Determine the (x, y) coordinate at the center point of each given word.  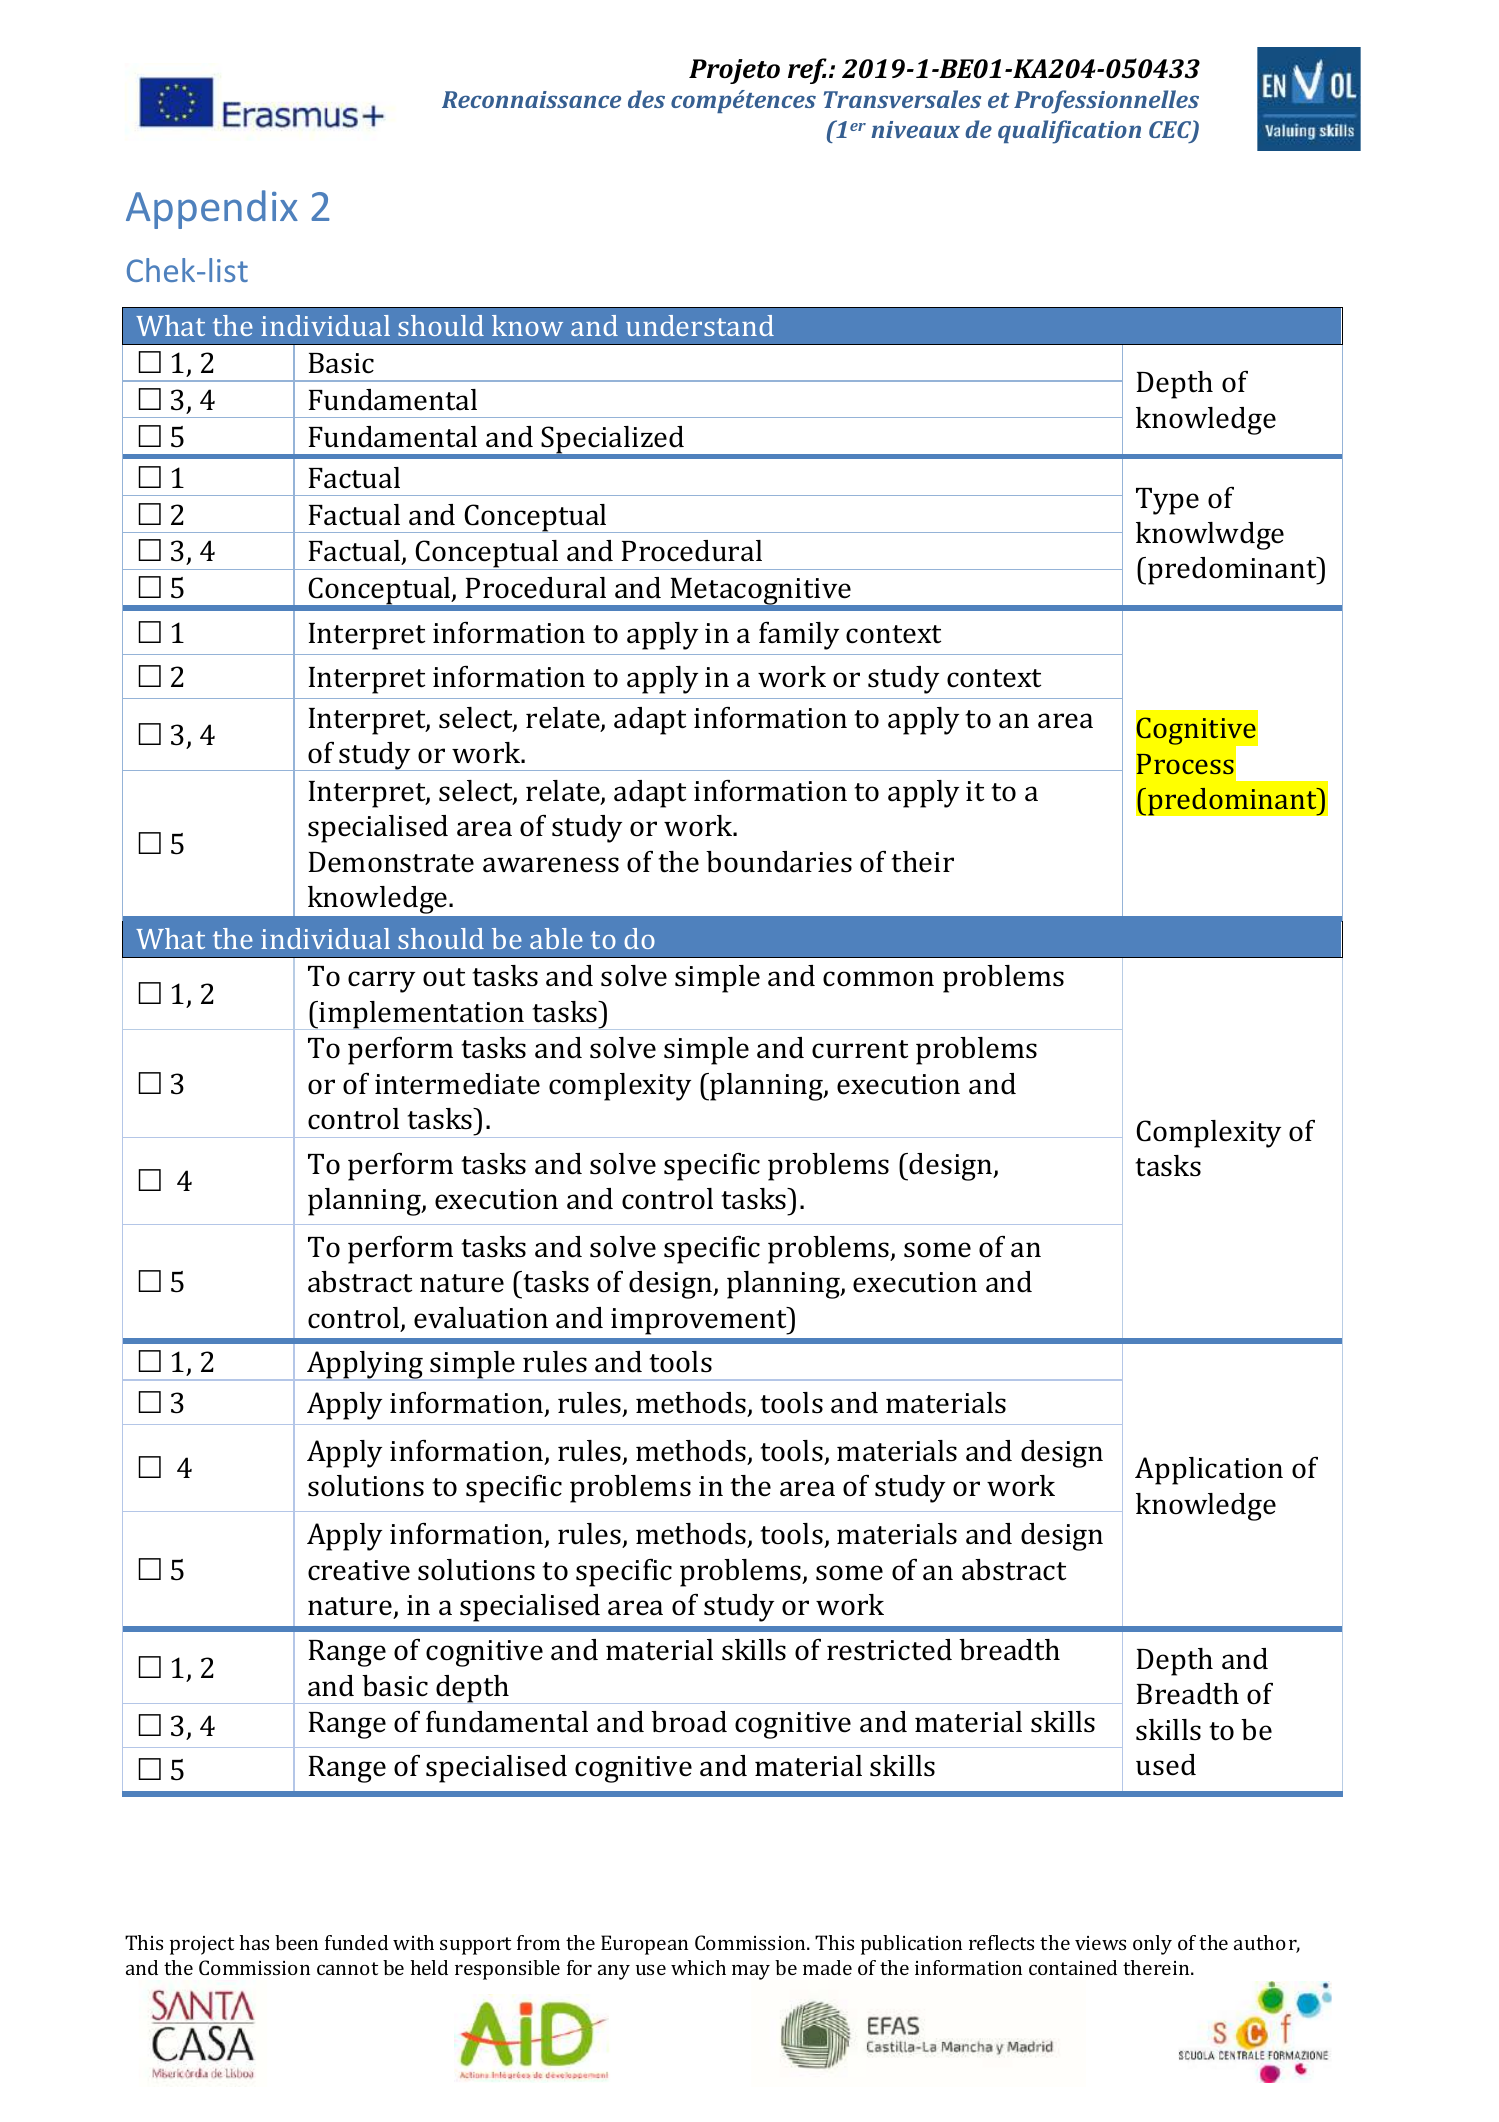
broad (689, 1722)
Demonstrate (391, 862)
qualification (1069, 132)
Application (1209, 1471)
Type (1167, 501)
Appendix (212, 209)
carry (381, 982)
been (296, 1942)
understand (700, 325)
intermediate (457, 1084)
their (922, 862)
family (799, 636)
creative (359, 1570)
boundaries (779, 862)
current (860, 1049)
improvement (700, 1321)
